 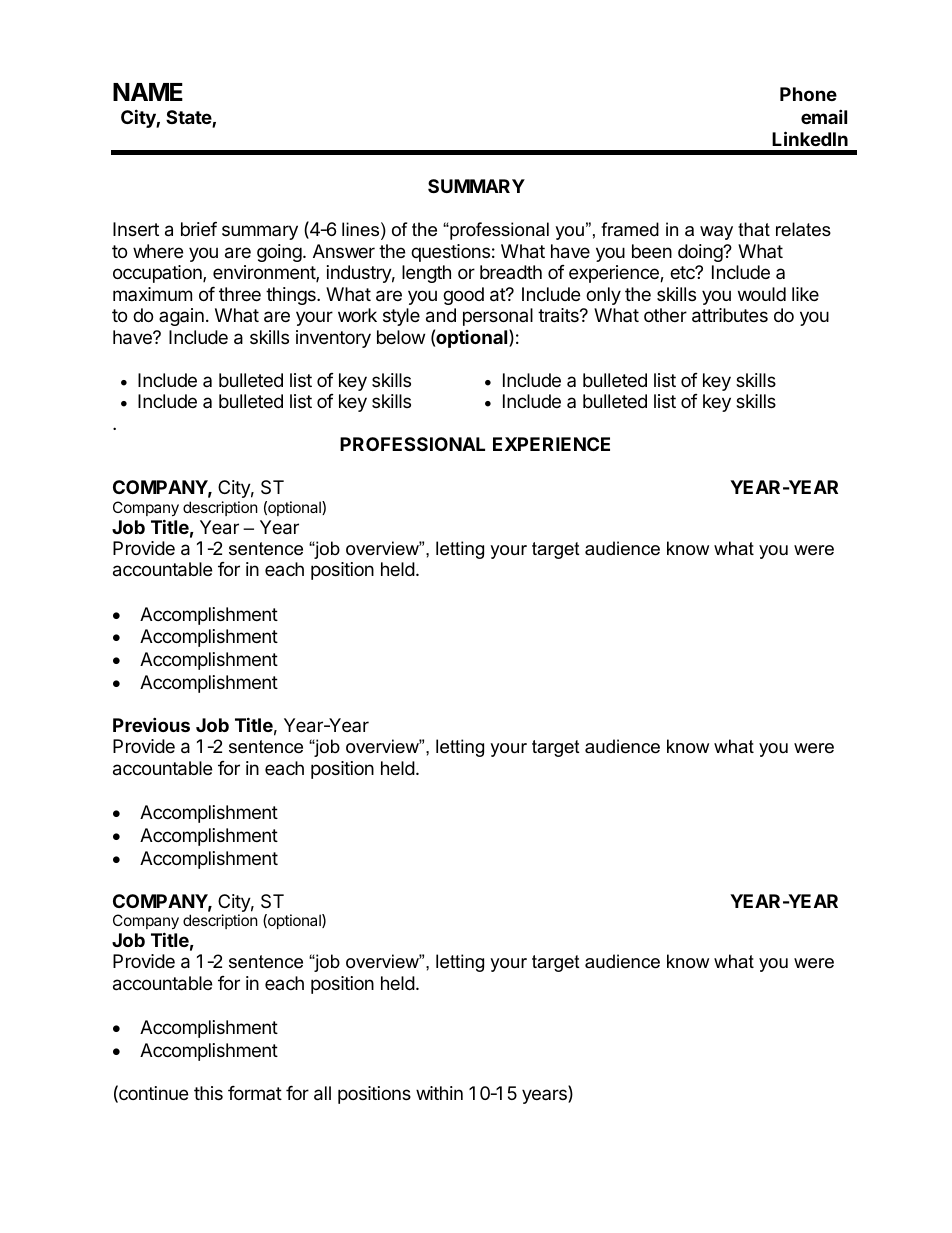 I want to click on attributes, so click(x=730, y=315).
